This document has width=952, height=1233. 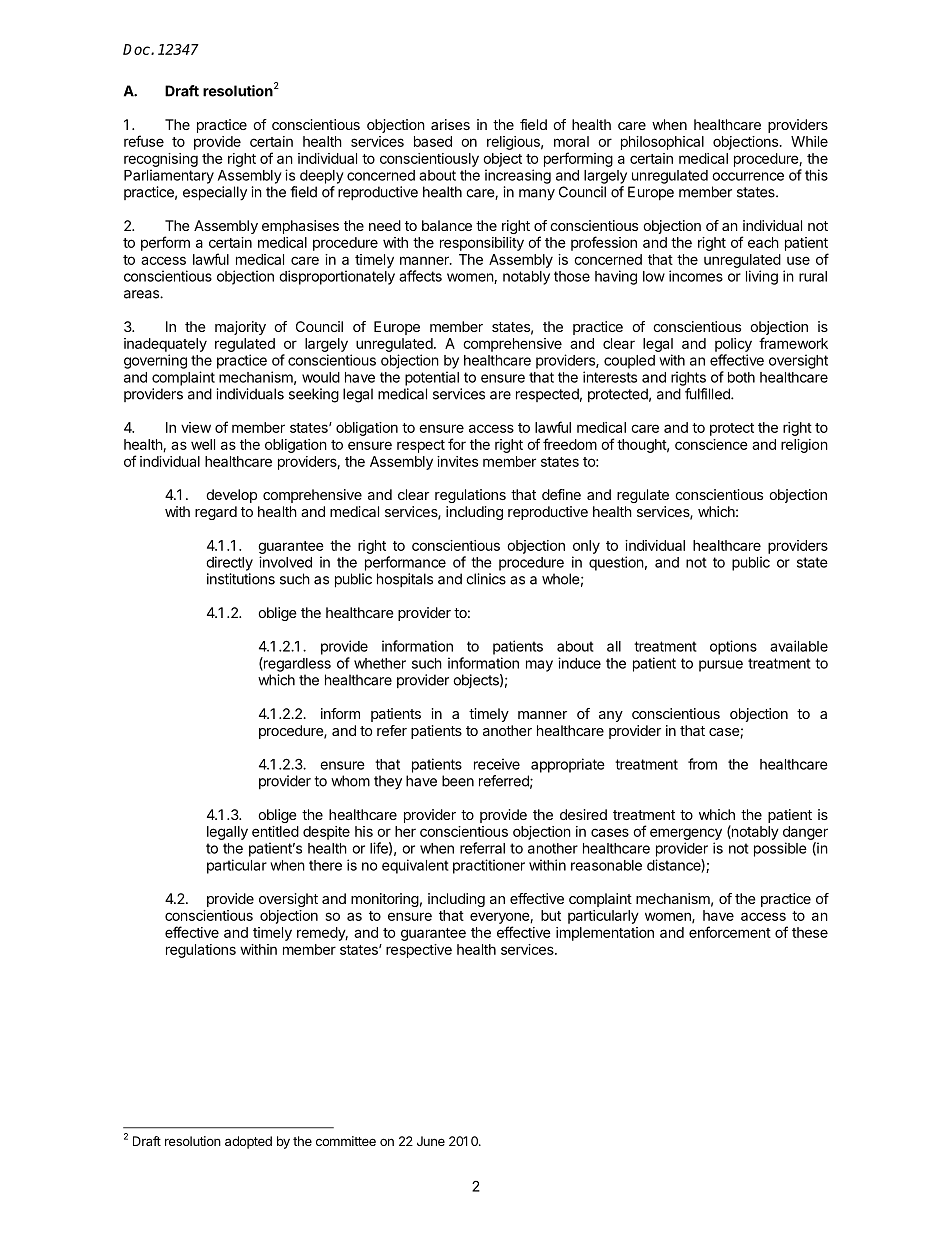 What do you see at coordinates (248, 1142) in the document?
I see `adopted` at bounding box center [248, 1142].
